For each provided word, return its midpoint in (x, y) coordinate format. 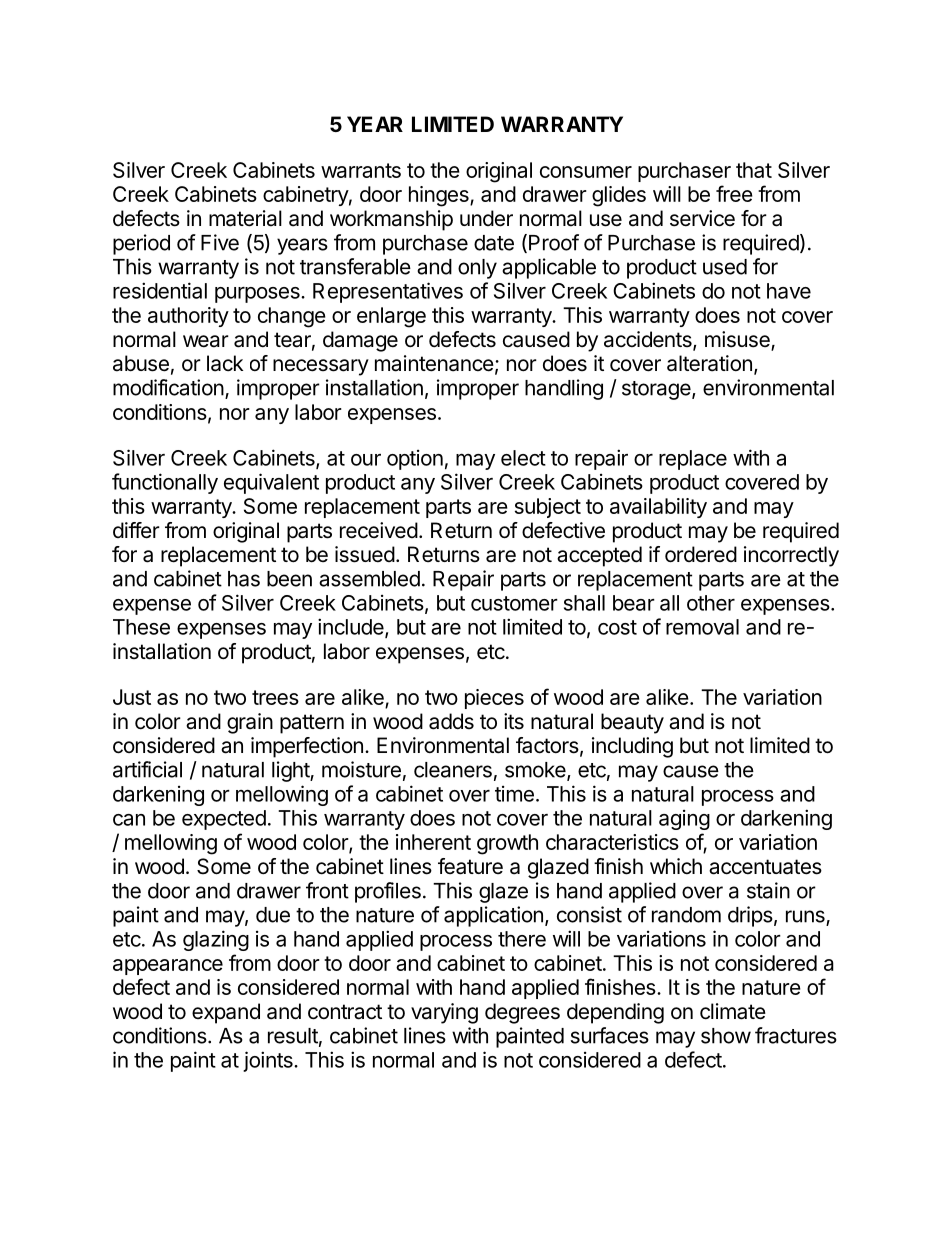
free (734, 193)
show (726, 1036)
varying (444, 1013)
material (245, 218)
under (486, 218)
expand (226, 1013)
